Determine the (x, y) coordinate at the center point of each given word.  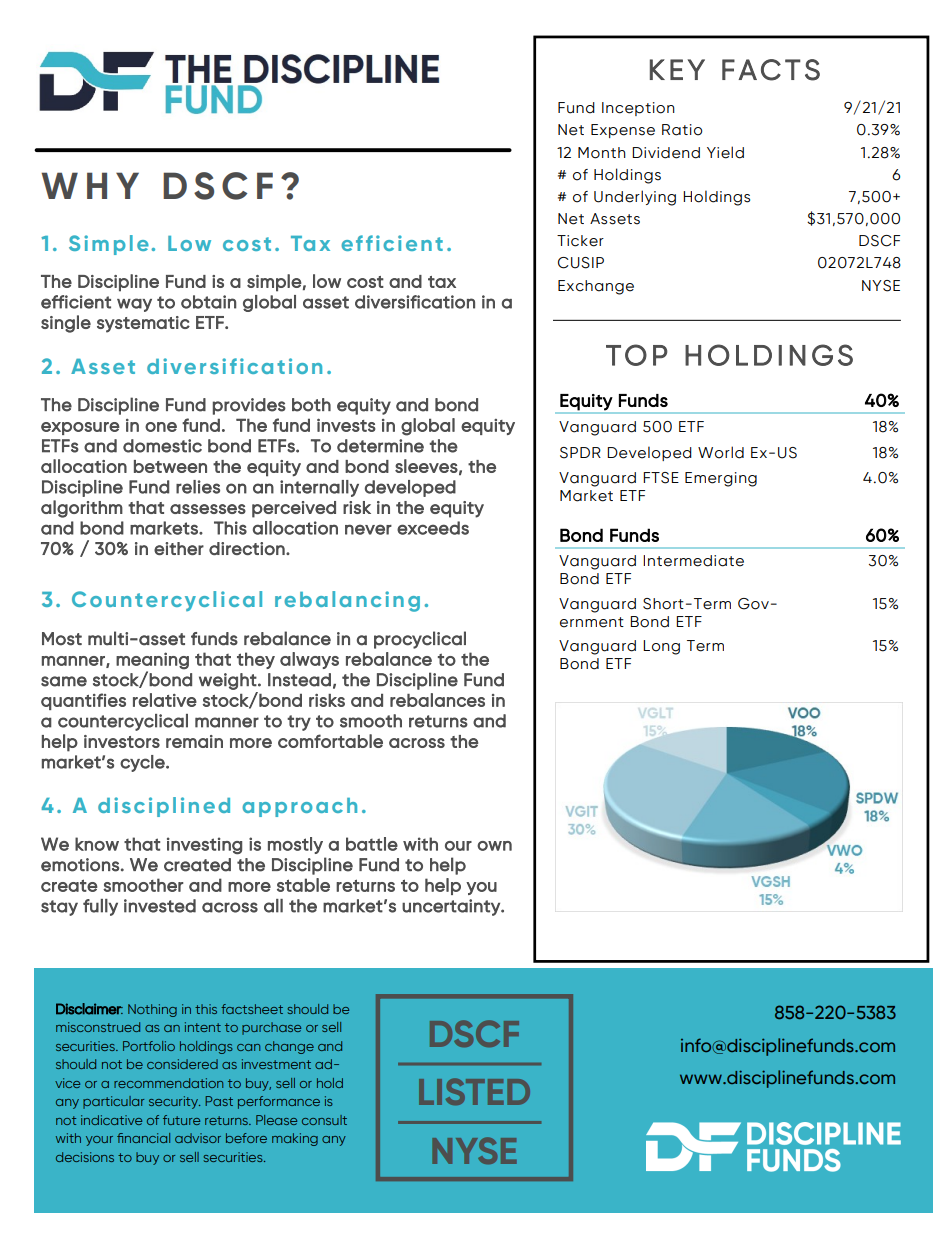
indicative (111, 1120)
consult (324, 1120)
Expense (623, 131)
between (170, 466)
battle (372, 844)
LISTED (474, 1091)
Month (602, 153)
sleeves (426, 466)
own (494, 846)
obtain (208, 302)
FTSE (661, 478)
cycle (143, 763)
